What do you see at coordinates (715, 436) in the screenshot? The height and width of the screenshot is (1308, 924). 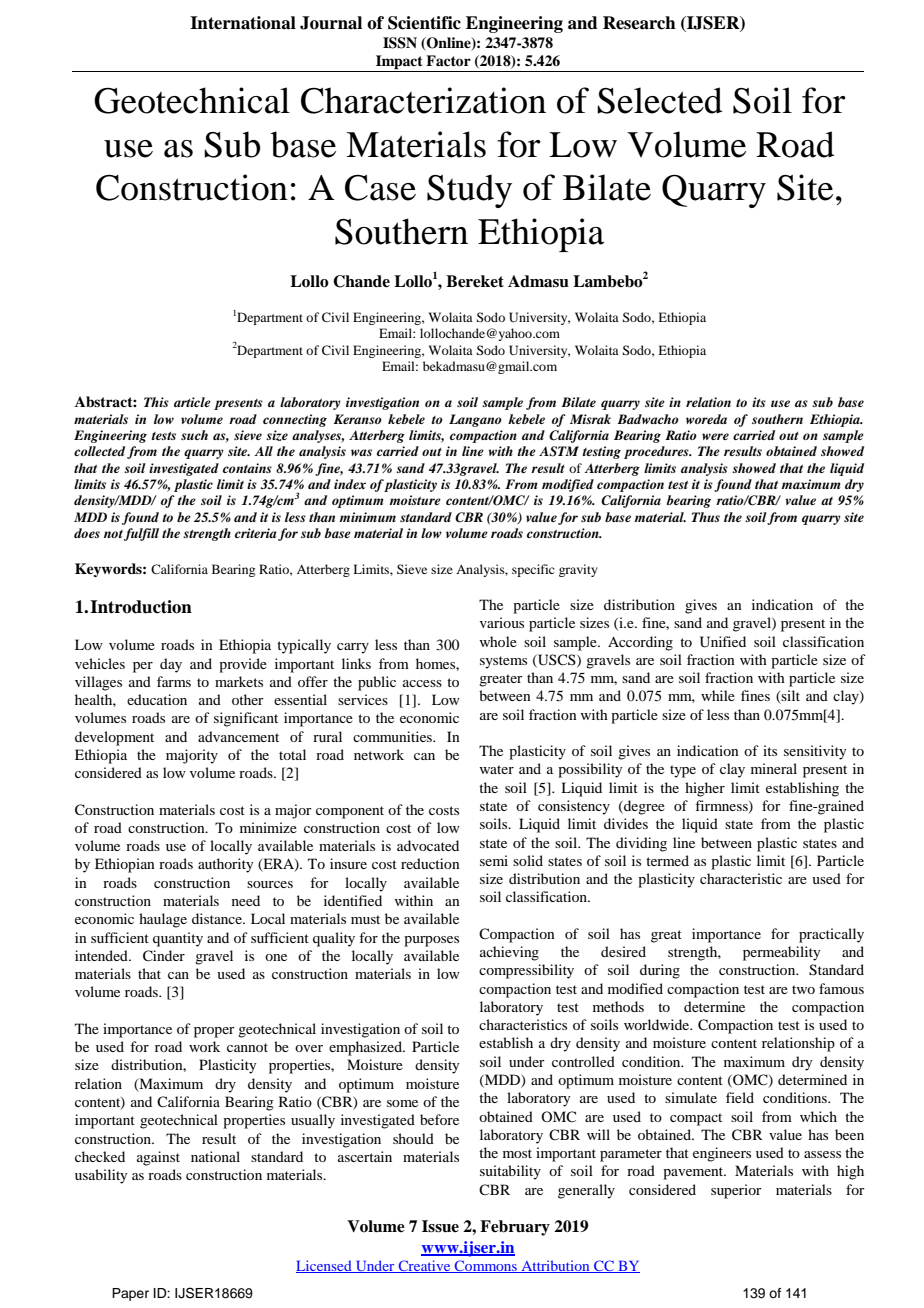 I see `were` at bounding box center [715, 436].
